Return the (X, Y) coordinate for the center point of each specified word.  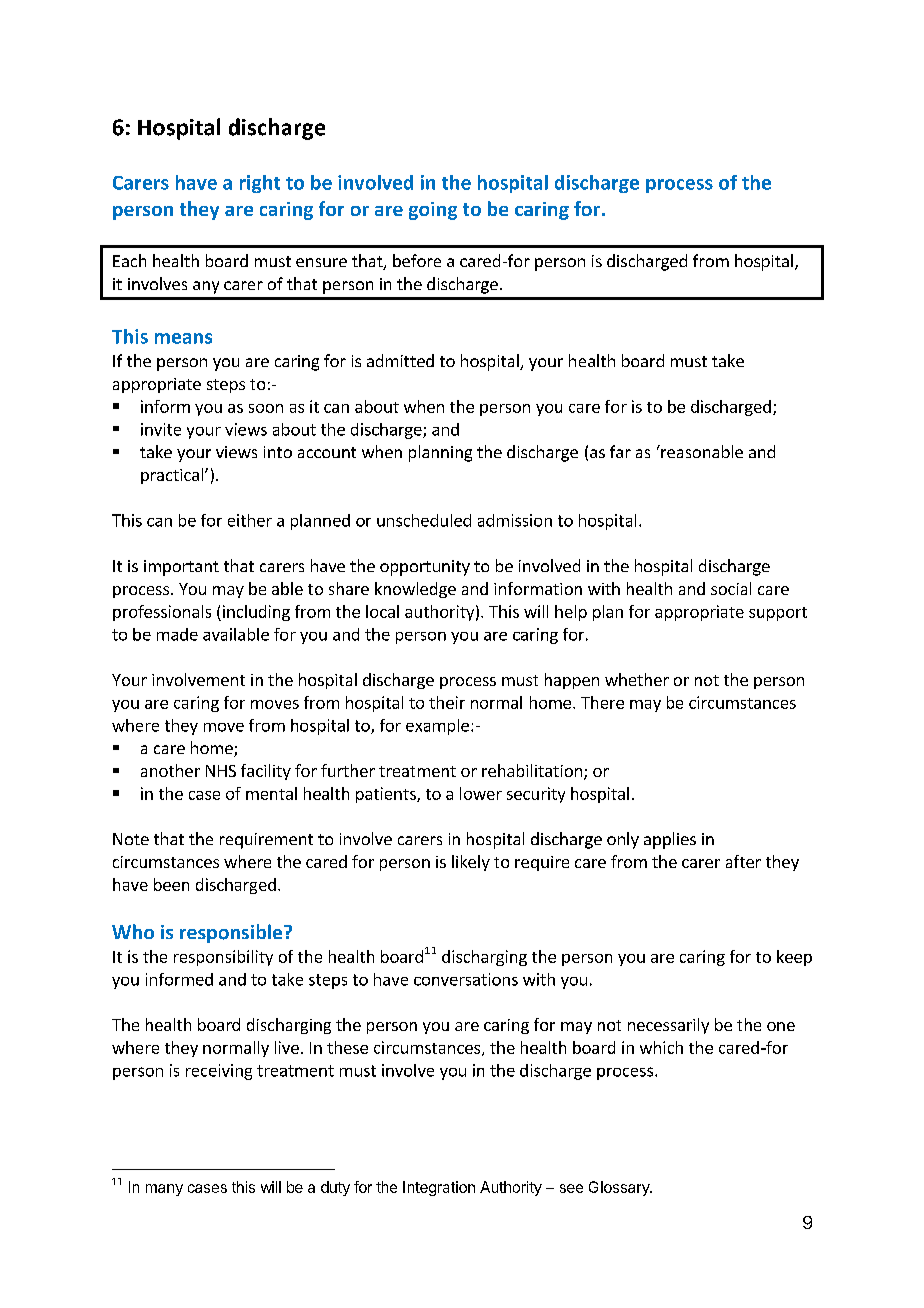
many (164, 1190)
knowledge (415, 590)
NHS (221, 771)
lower (481, 793)
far (620, 451)
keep (794, 958)
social (731, 588)
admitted (400, 360)
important (181, 568)
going (433, 211)
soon (266, 408)
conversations (466, 979)
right (260, 184)
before (417, 260)
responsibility (223, 958)
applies (670, 840)
